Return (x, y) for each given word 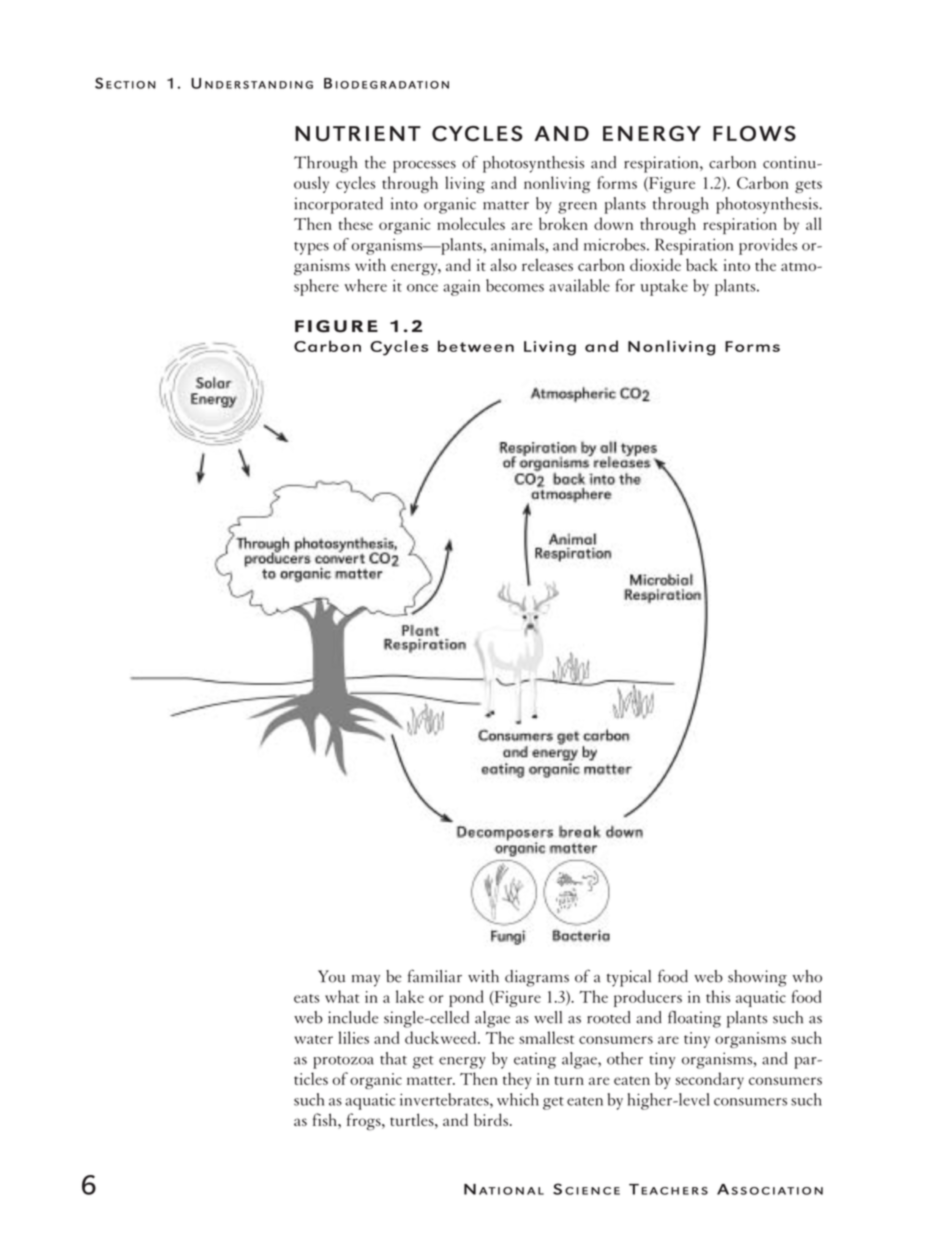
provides (768, 246)
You (331, 976)
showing (757, 978)
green (577, 208)
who (807, 976)
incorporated (339, 205)
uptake (664, 287)
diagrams (537, 978)
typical (629, 978)
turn (569, 1080)
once (422, 288)
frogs (365, 1122)
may (366, 981)
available (579, 285)
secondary (709, 1080)
